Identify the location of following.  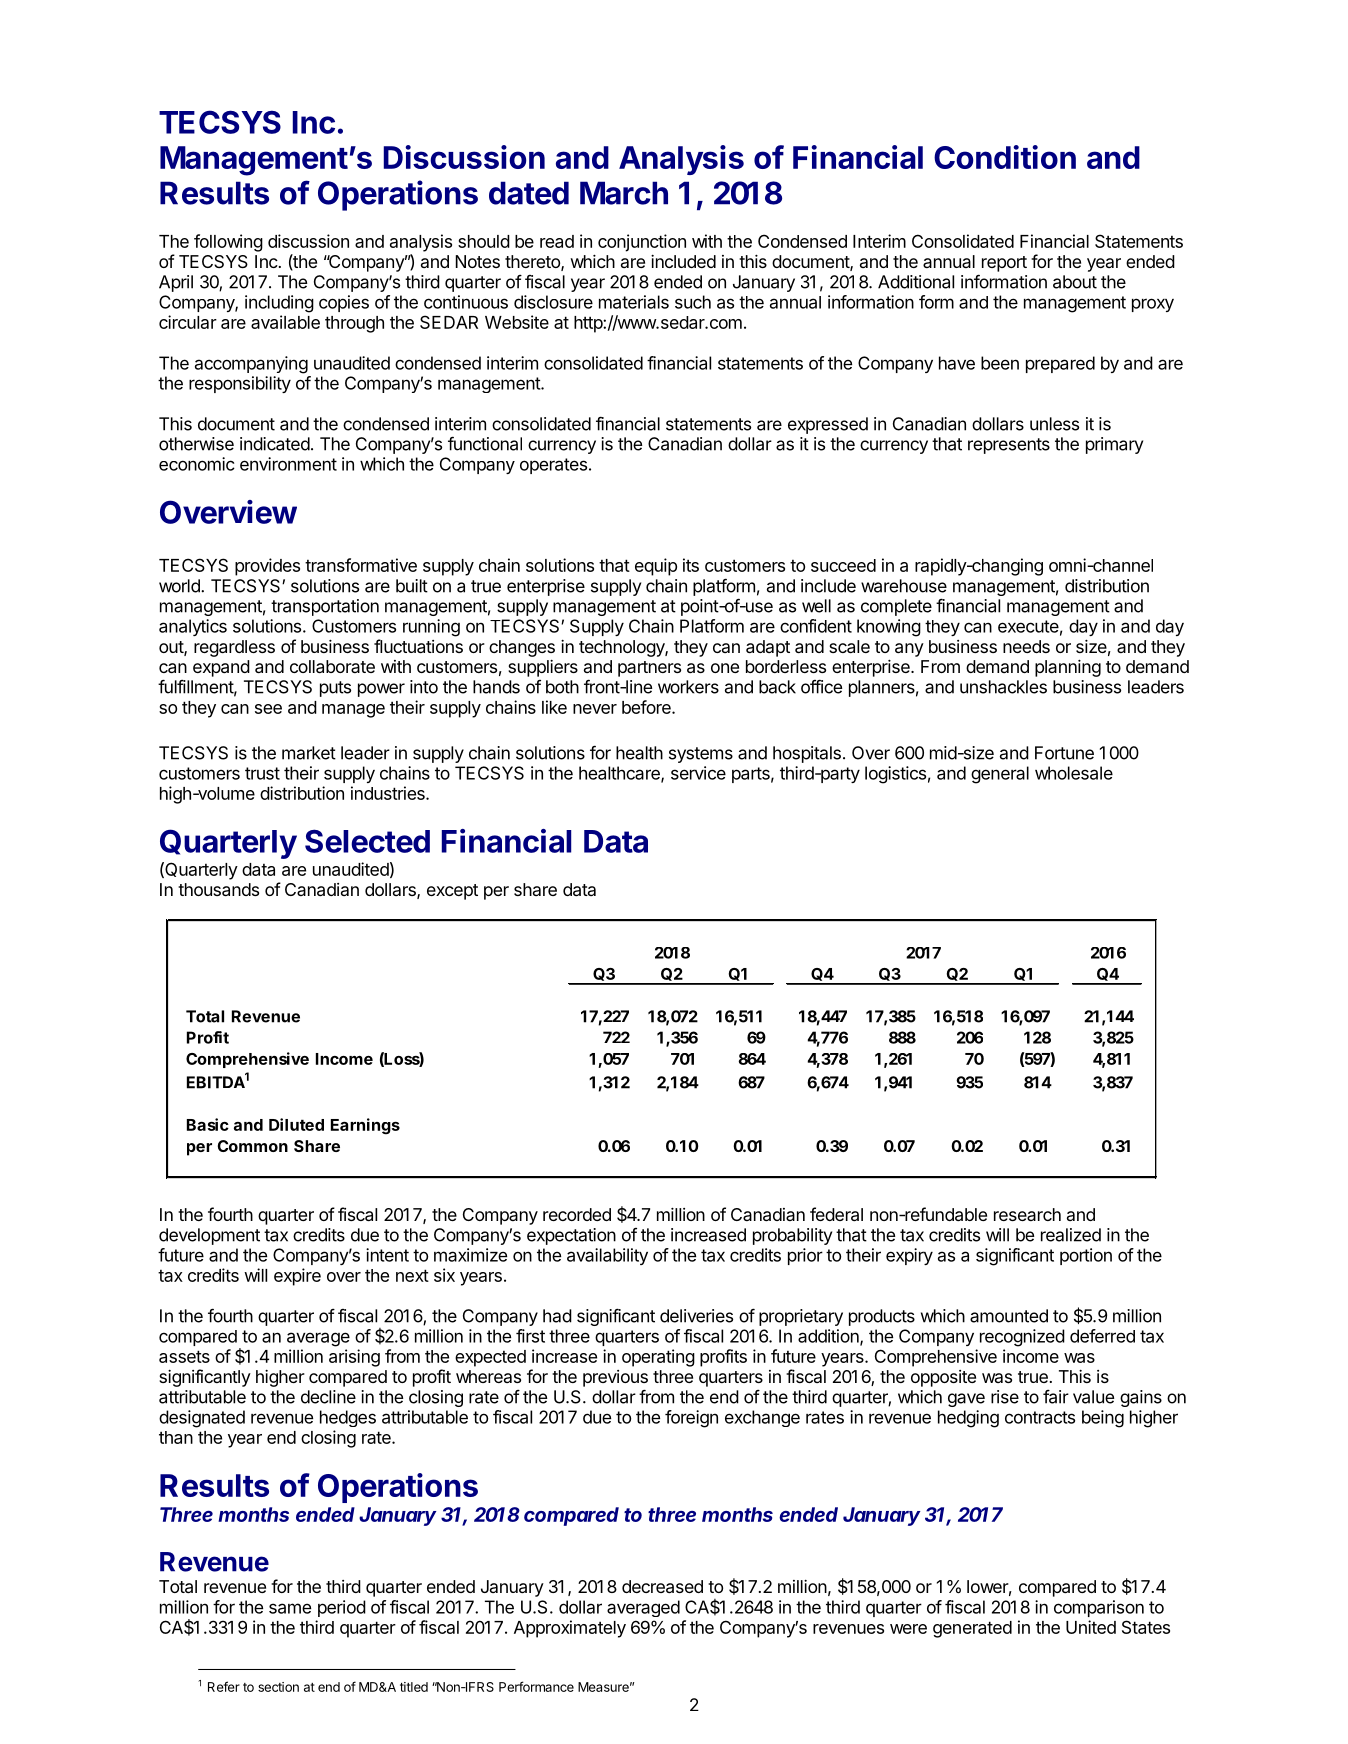
(228, 243).
